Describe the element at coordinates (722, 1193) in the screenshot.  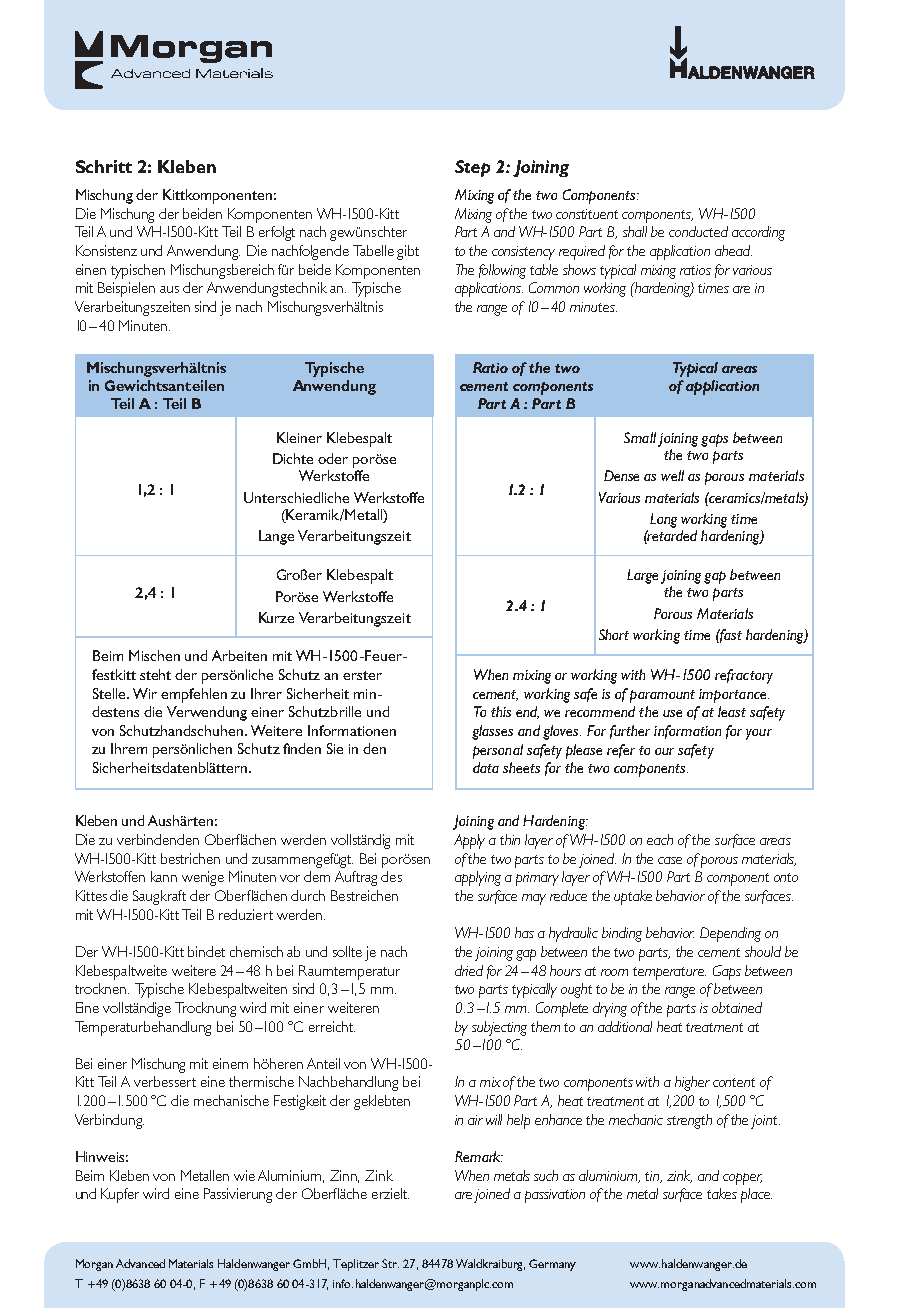
I see `takes` at that location.
